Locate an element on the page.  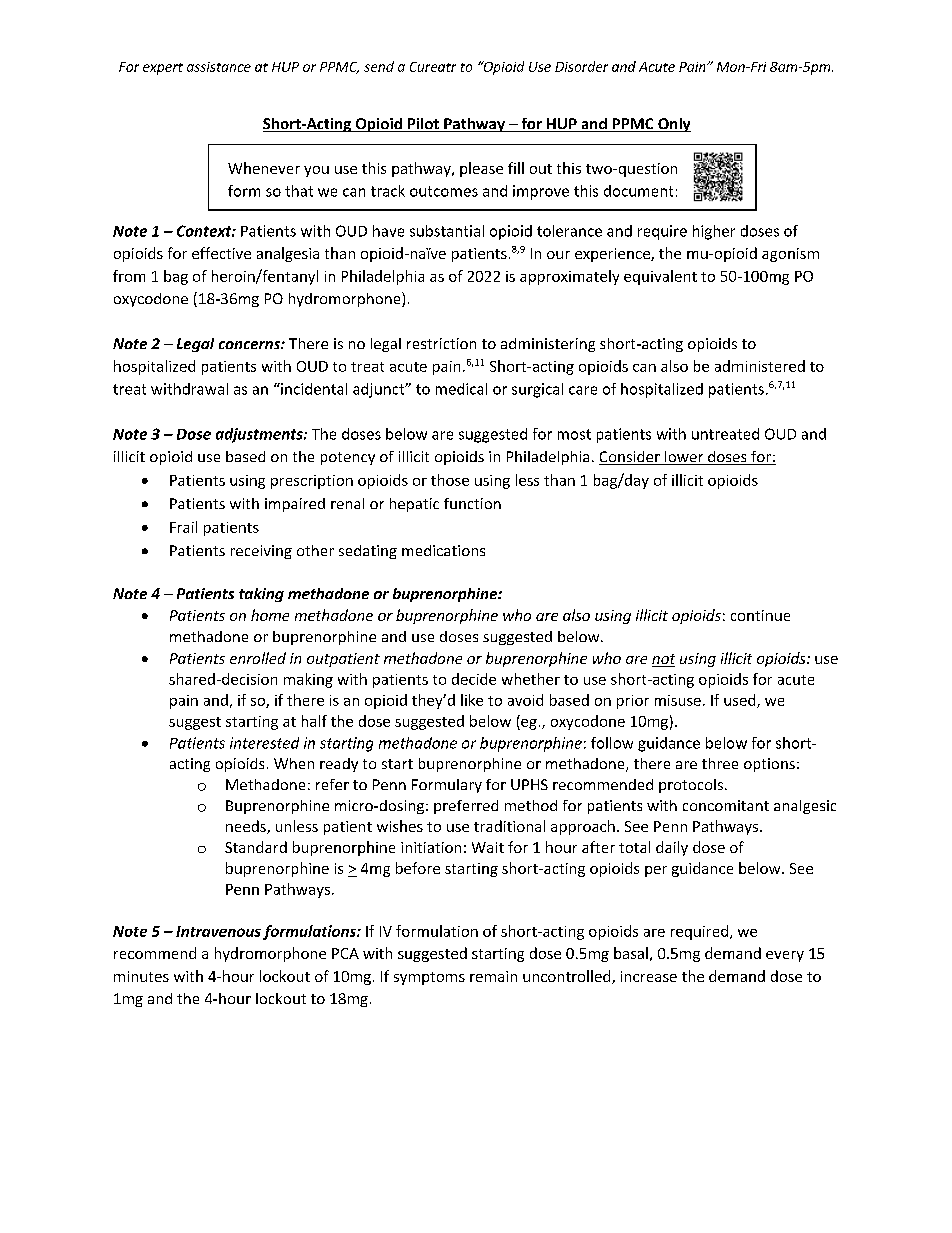
method is located at coordinates (531, 805).
